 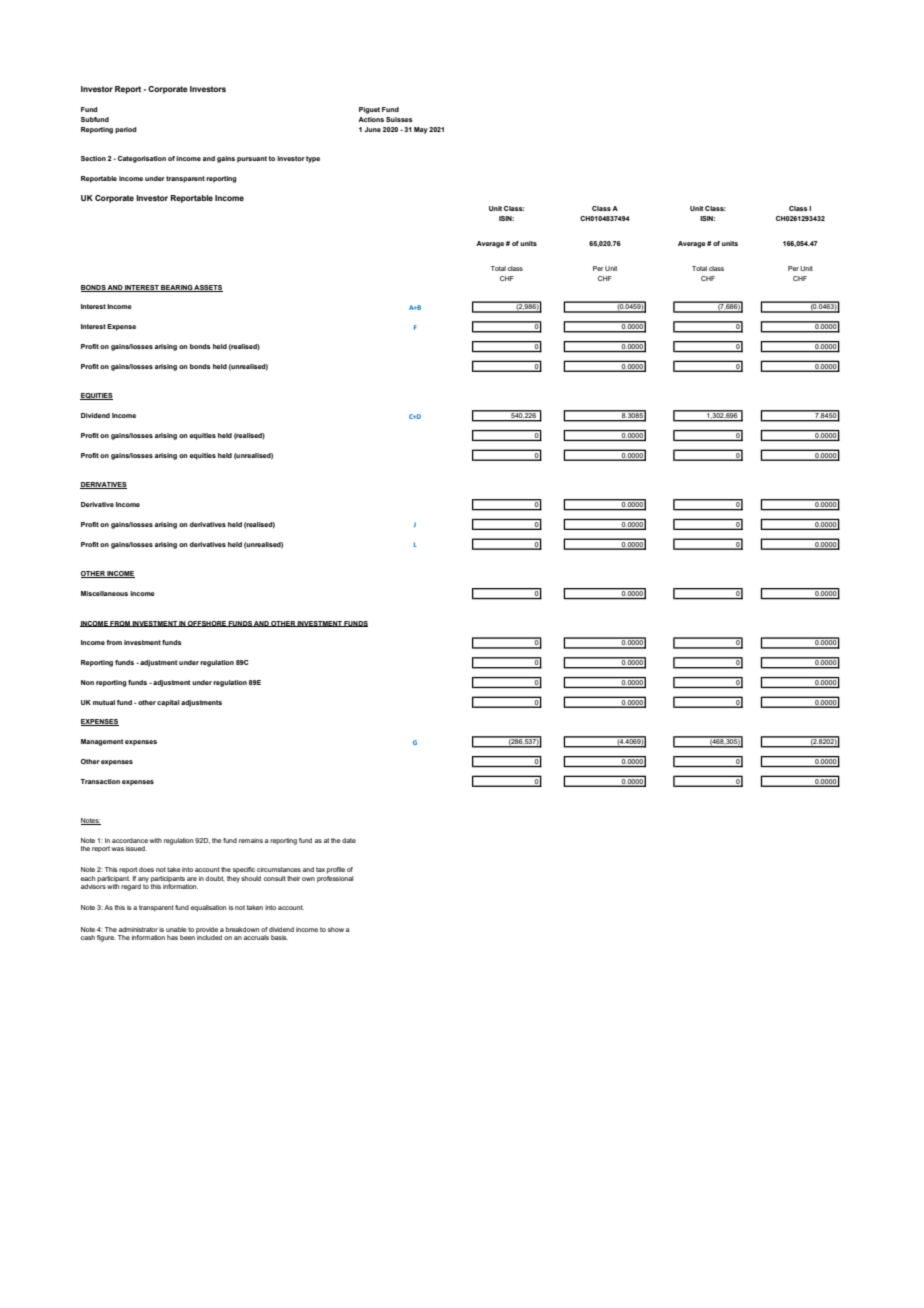 What do you see at coordinates (126, 130) in the screenshot?
I see `period` at bounding box center [126, 130].
